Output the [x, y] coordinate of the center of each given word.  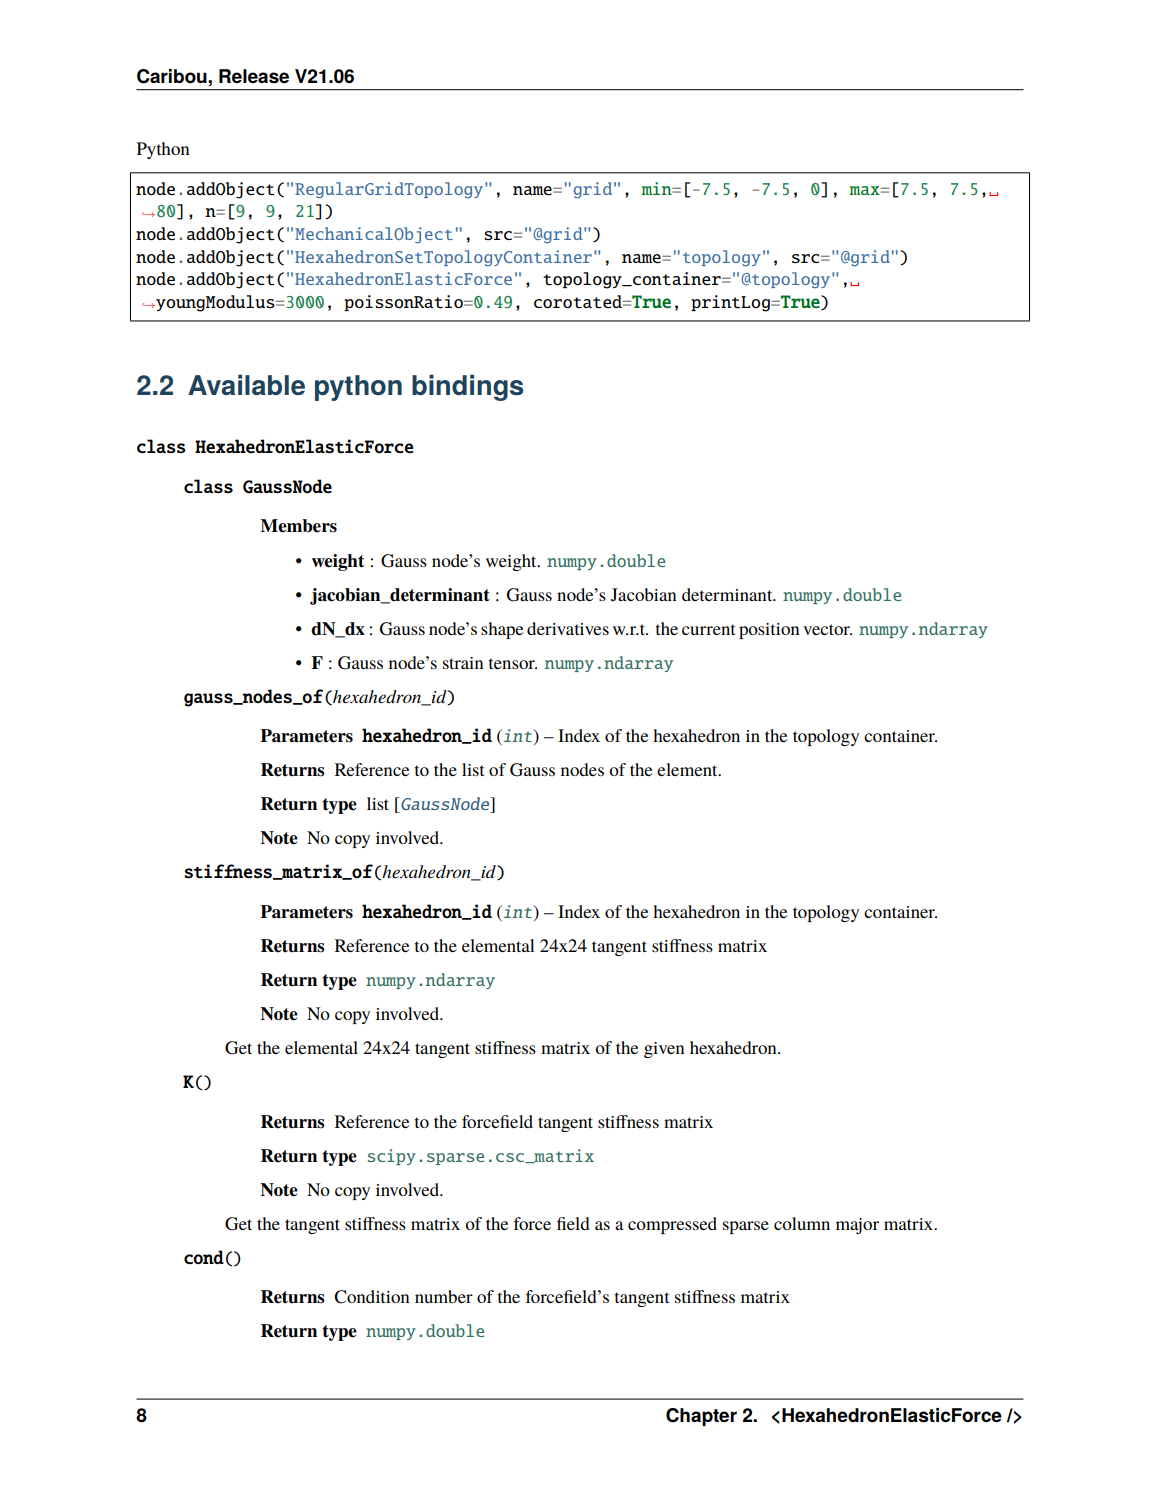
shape [502, 630]
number [444, 1296]
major [857, 1226]
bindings [468, 387]
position [769, 631]
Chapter [701, 1417]
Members [298, 526]
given [664, 1050]
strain [463, 663]
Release [254, 76]
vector [827, 629]
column [802, 1223]
